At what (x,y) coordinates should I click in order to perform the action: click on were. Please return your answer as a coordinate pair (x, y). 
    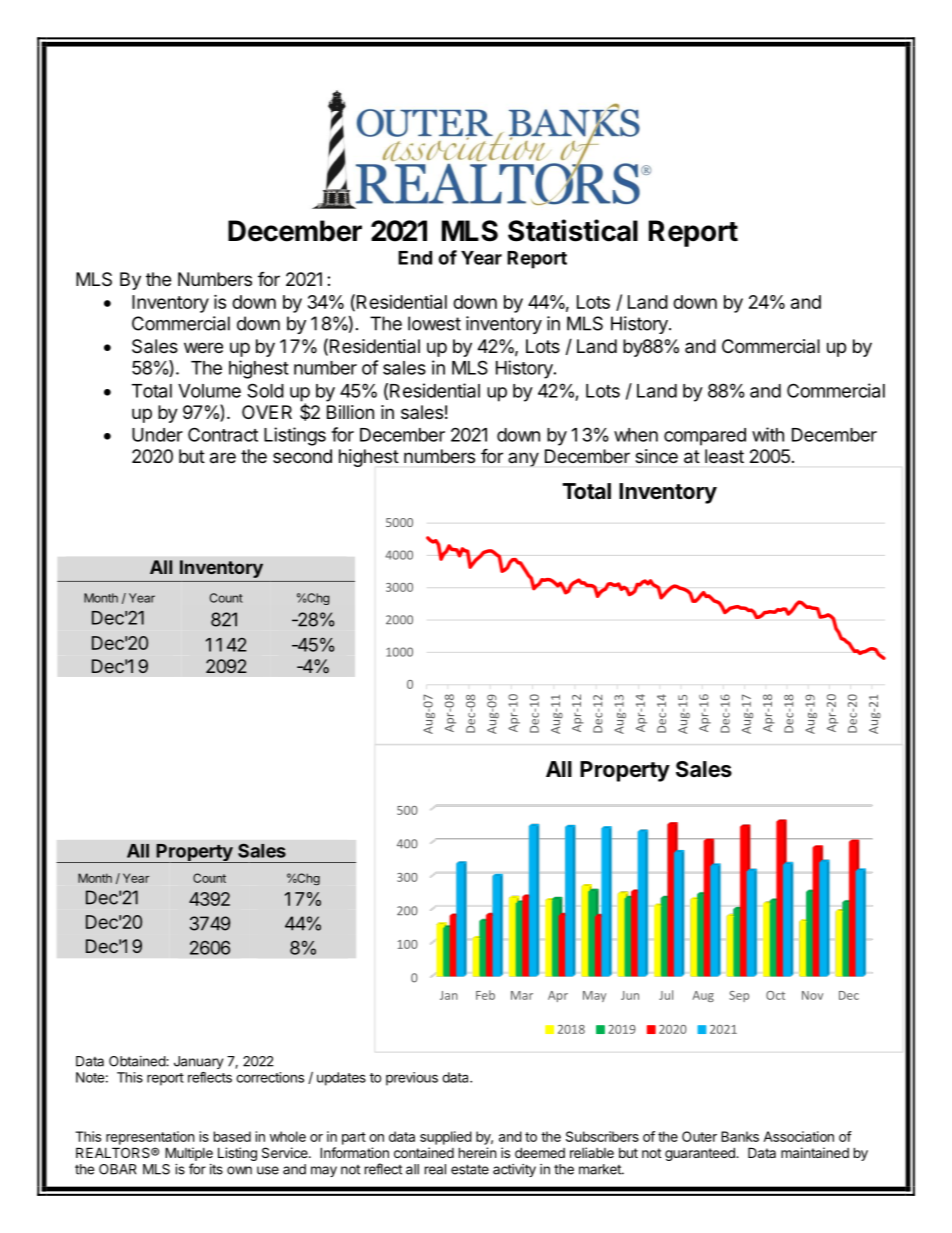
    Looking at the image, I should click on (203, 347).
